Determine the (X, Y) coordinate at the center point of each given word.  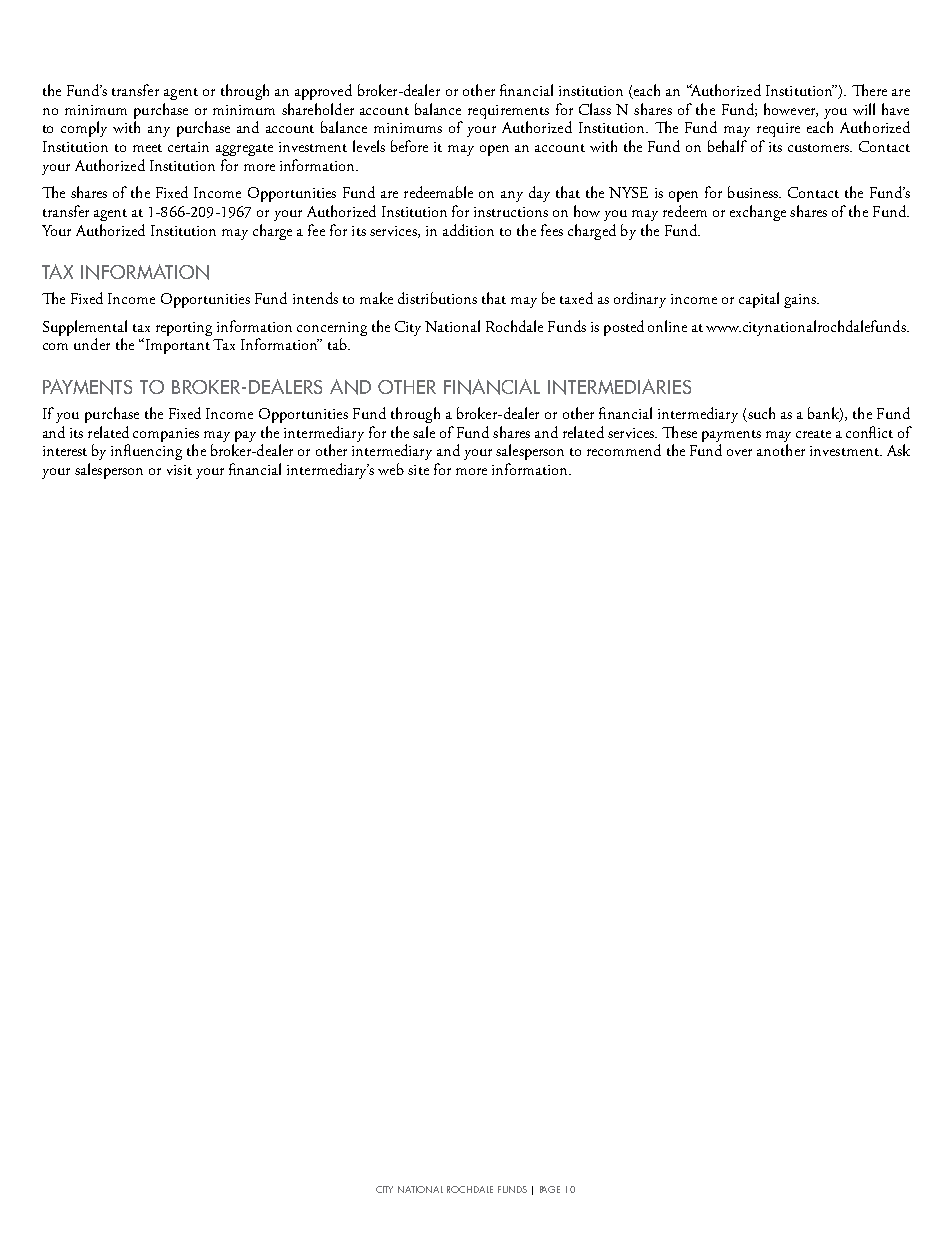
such (760, 414)
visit (179, 470)
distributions (437, 298)
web (391, 469)
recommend (624, 450)
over (739, 452)
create (813, 434)
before (409, 146)
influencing (146, 452)
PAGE (550, 1189)
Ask (898, 450)
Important (176, 346)
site (418, 470)
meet (147, 148)
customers (820, 148)
